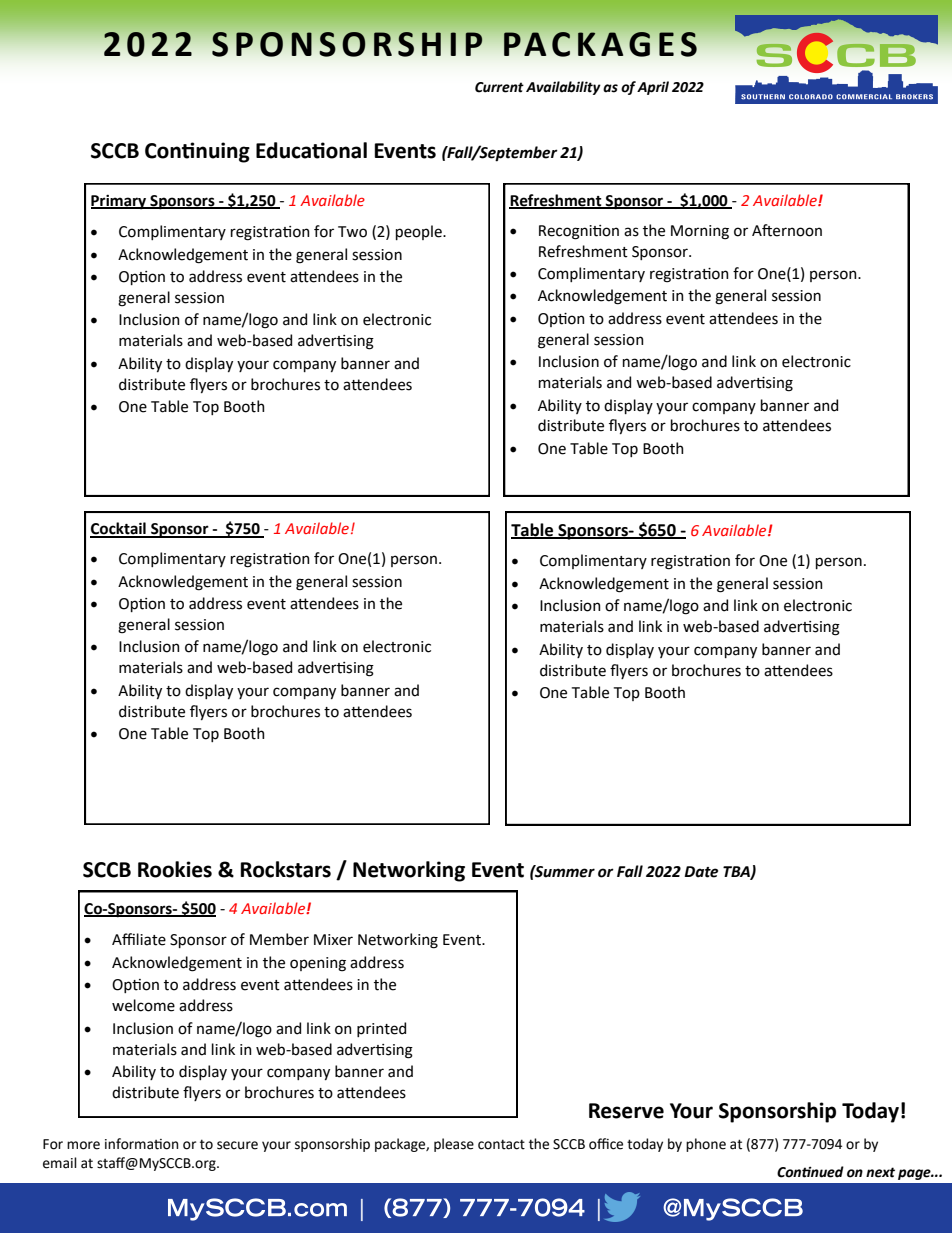 Image resolution: width=952 pixels, height=1233 pixels. Describe the element at coordinates (701, 872) in the screenshot. I see `Date` at that location.
